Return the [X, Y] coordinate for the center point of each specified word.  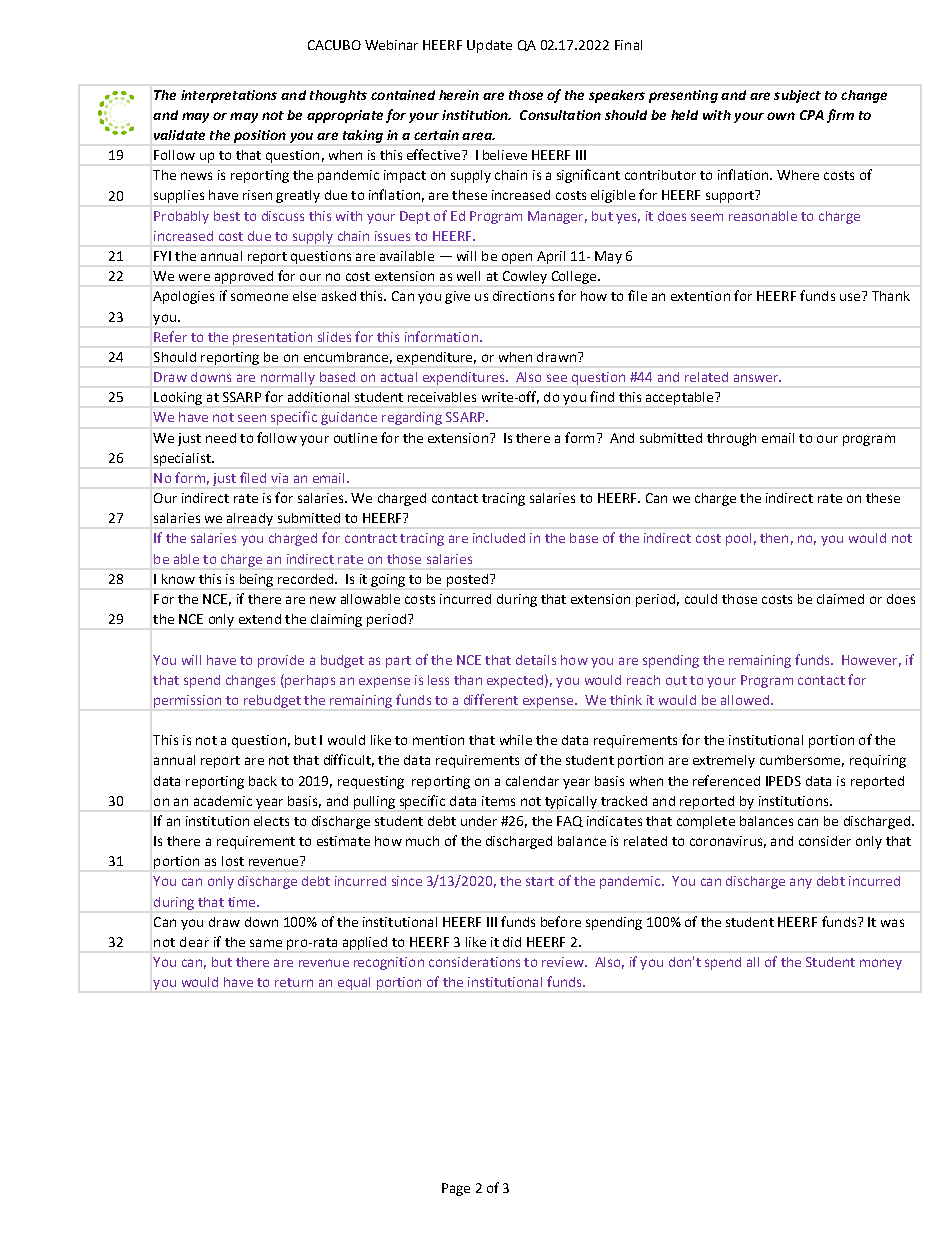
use [850, 297]
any [801, 883]
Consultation [560, 115]
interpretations [229, 96]
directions [523, 296]
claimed [840, 599]
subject [797, 96]
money [881, 964]
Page [456, 1189]
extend [260, 619]
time [243, 902]
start [540, 881]
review [564, 962]
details [536, 660]
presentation [272, 338]
